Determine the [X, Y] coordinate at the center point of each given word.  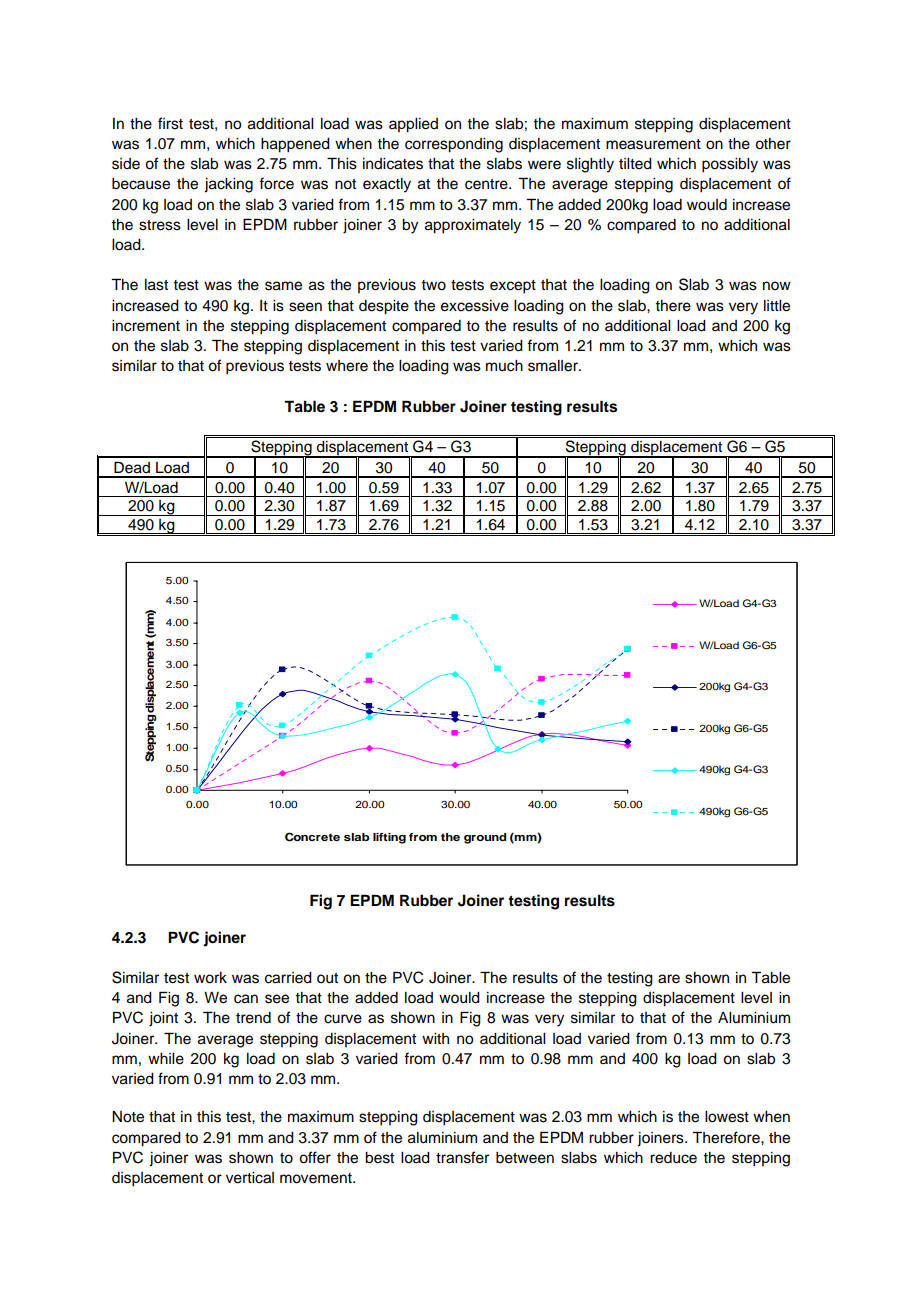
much [504, 366]
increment [146, 326]
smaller [554, 366]
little [777, 306]
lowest [727, 1117]
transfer [462, 1157]
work [210, 978]
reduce [673, 1158]
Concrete [312, 837]
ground [485, 838]
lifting [389, 838]
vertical [250, 1178]
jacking [228, 185]
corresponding [454, 145]
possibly [730, 165]
